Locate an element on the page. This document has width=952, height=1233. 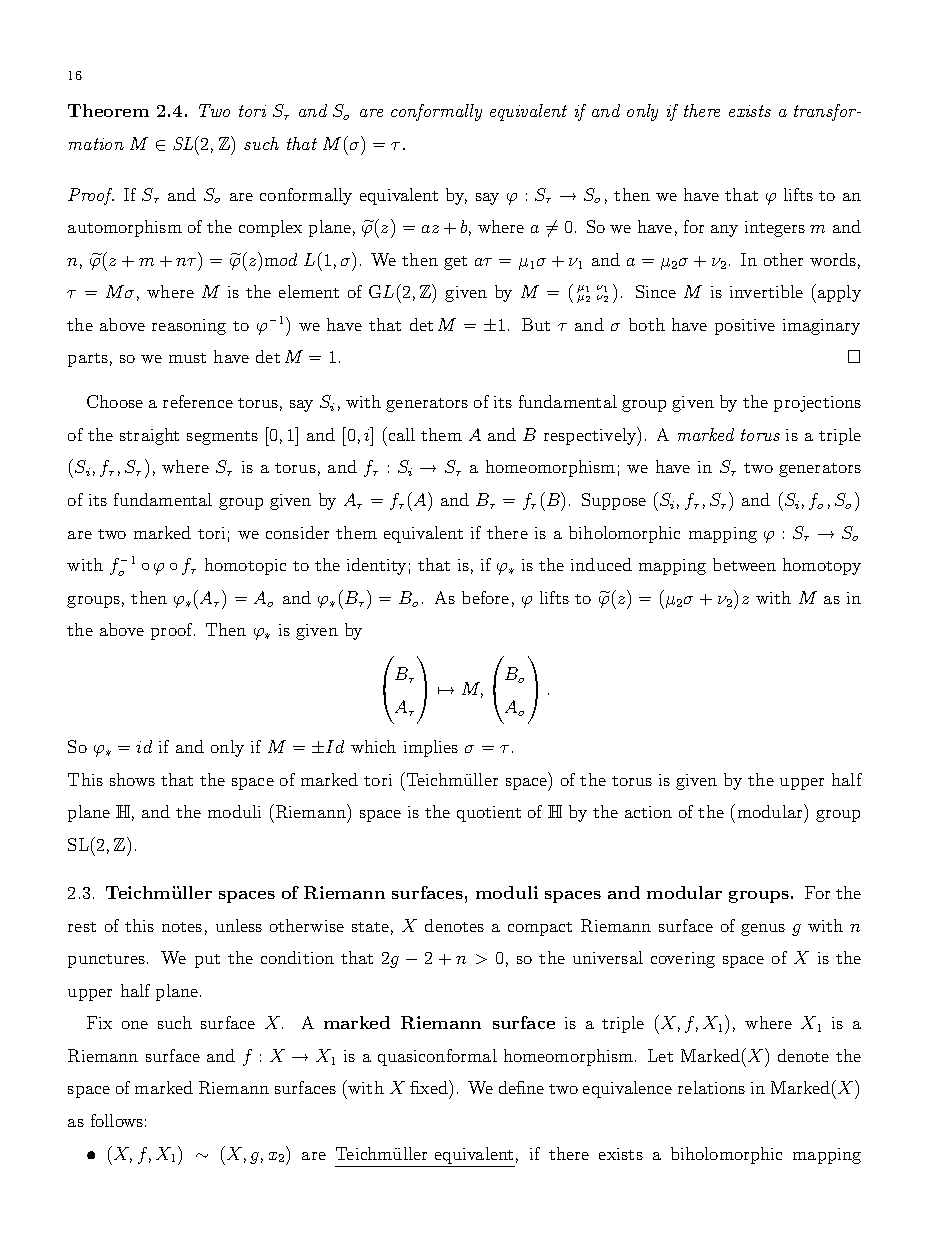
integers is located at coordinates (775, 229).
